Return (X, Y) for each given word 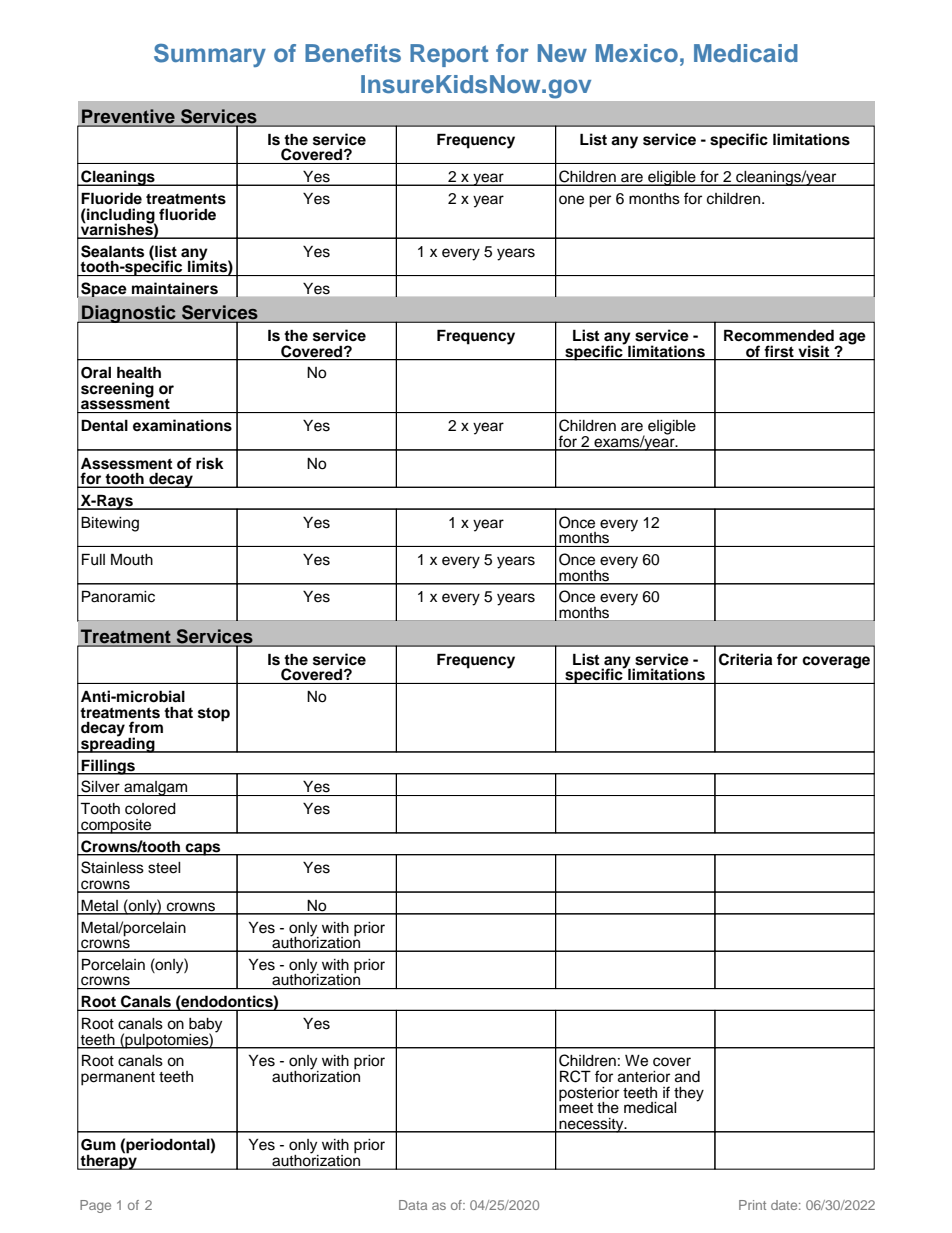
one (571, 200)
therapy (109, 1161)
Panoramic (118, 596)
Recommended (779, 335)
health (139, 372)
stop (214, 715)
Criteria (745, 659)
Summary (210, 55)
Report (449, 55)
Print (752, 1205)
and (687, 1077)
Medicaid (746, 53)
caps (203, 849)
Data (413, 1205)
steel (164, 868)
